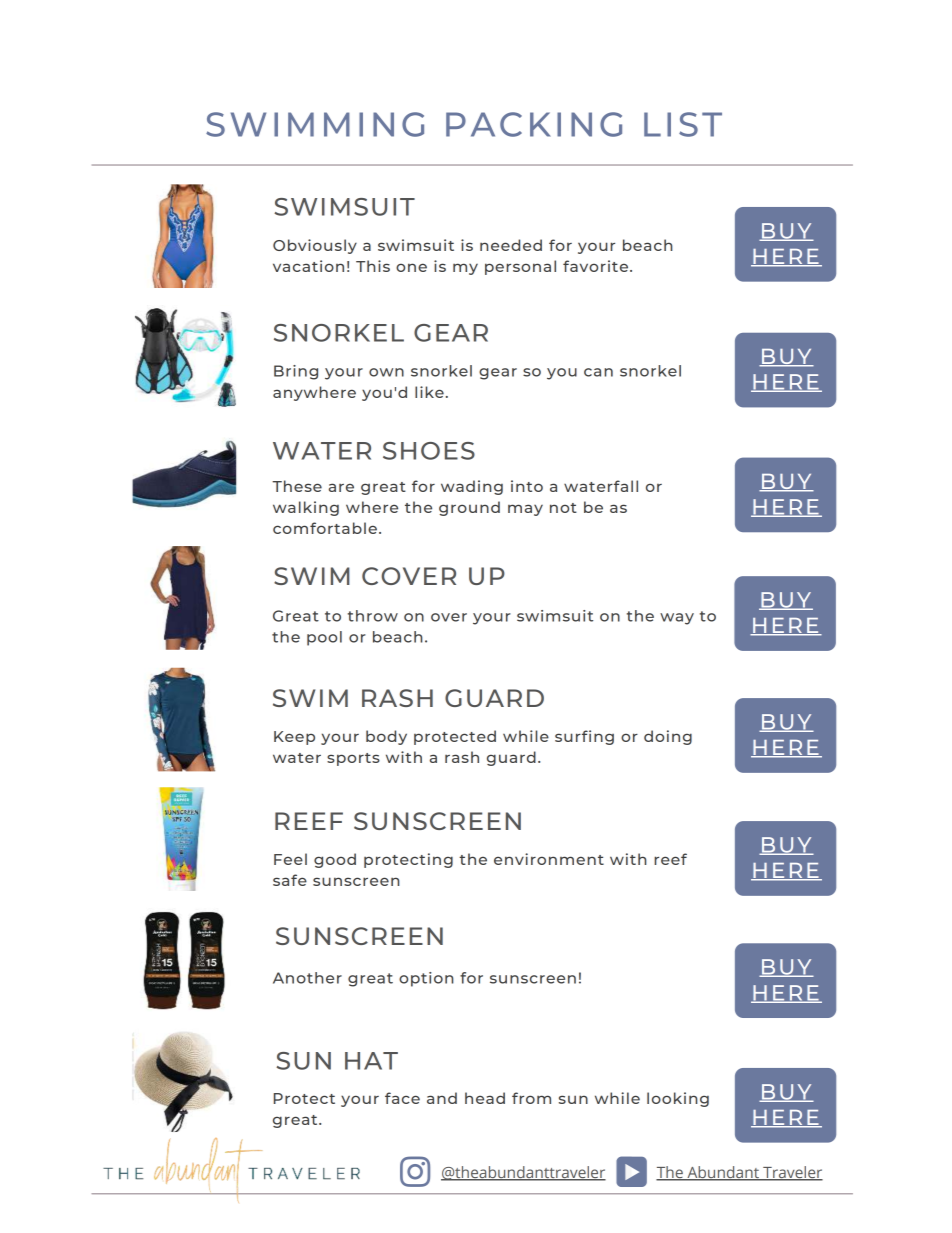 This image has height=1233, width=952. I want to click on good, so click(335, 860).
